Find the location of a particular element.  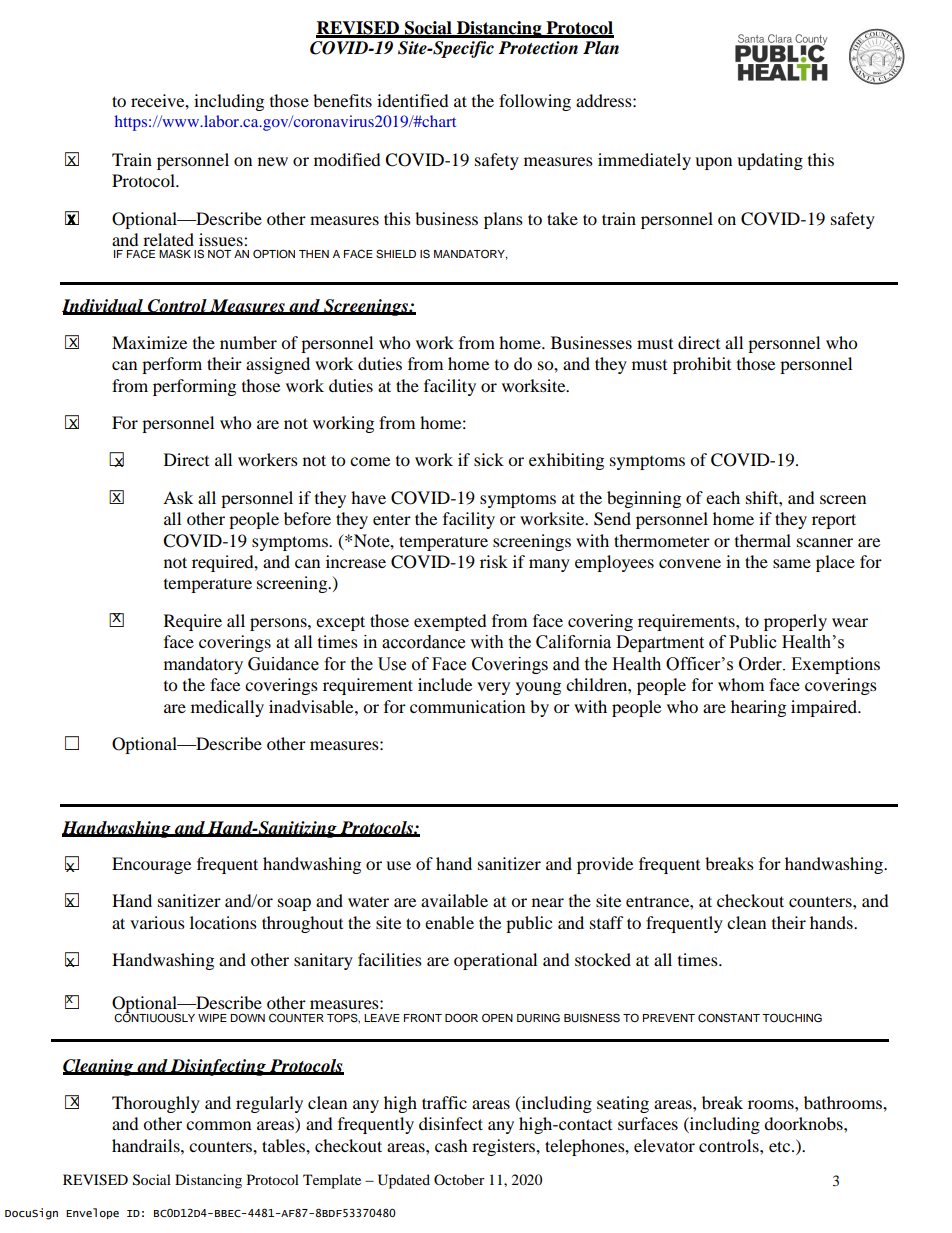

number is located at coordinates (248, 342).
